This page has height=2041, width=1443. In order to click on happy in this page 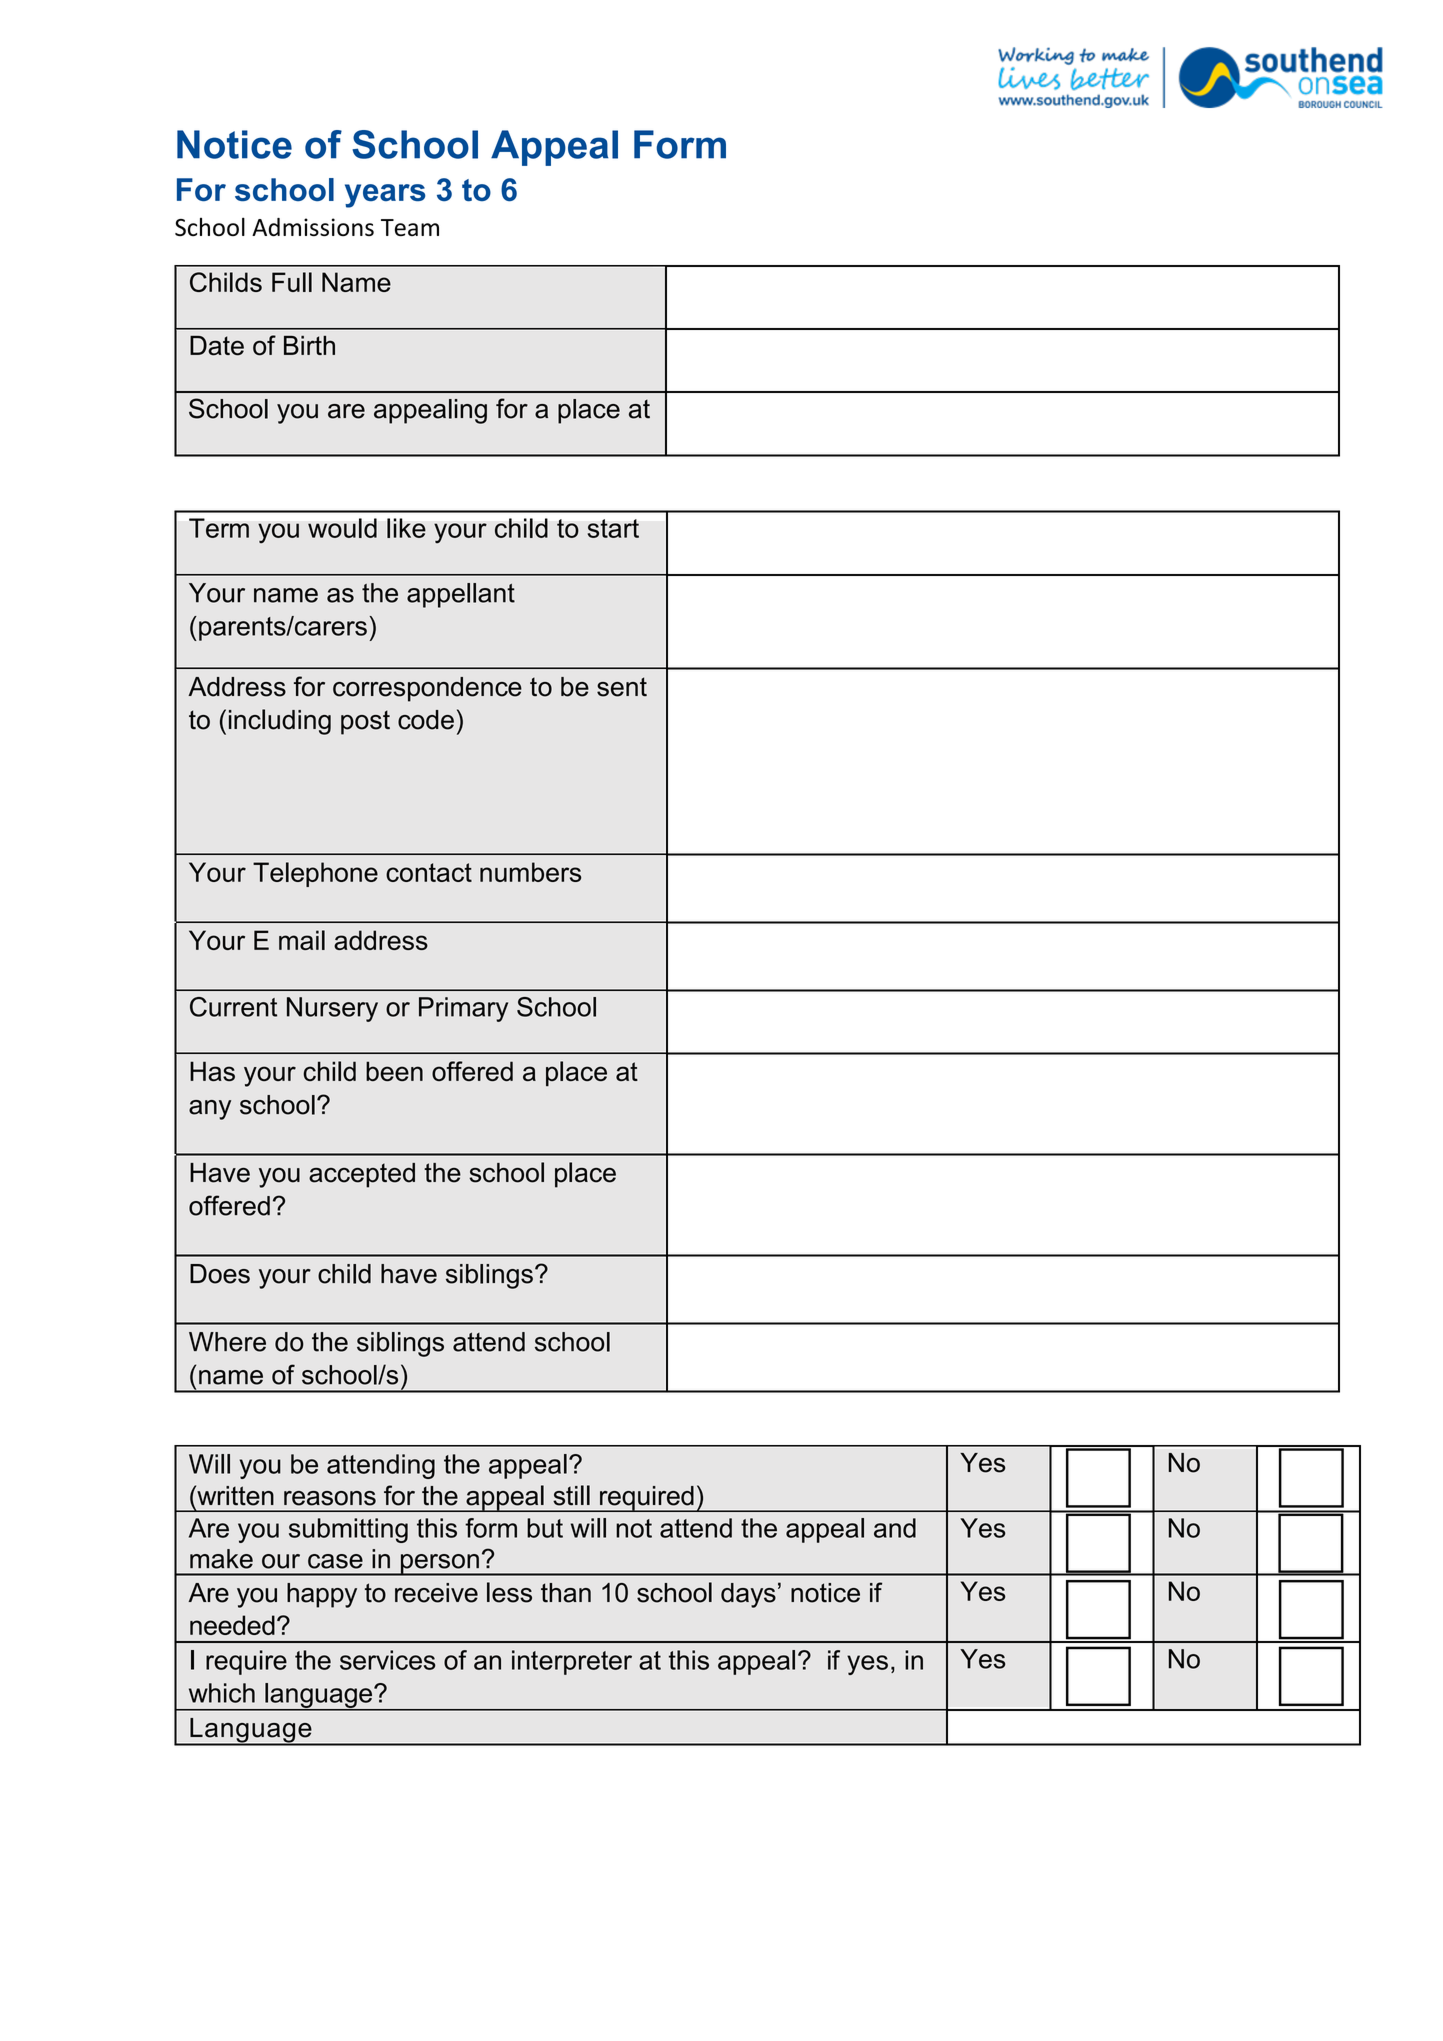, I will do `click(322, 1595)`.
